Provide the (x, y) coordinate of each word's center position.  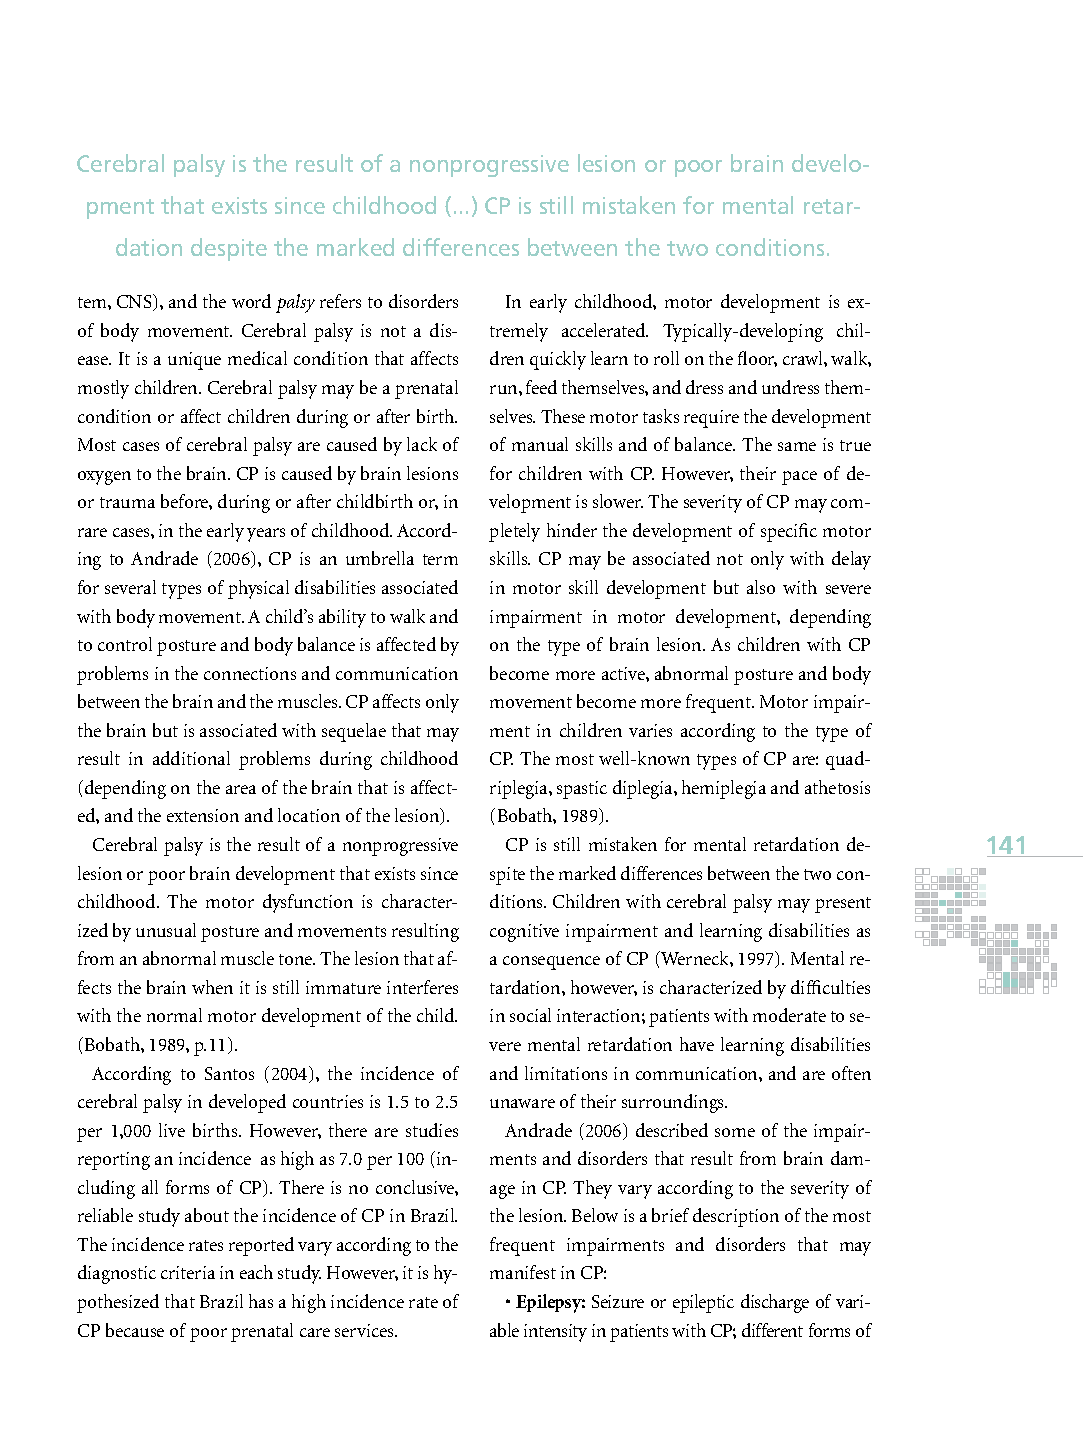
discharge (775, 1303)
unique (194, 361)
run (505, 389)
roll (666, 358)
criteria (188, 1272)
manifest (523, 1272)
